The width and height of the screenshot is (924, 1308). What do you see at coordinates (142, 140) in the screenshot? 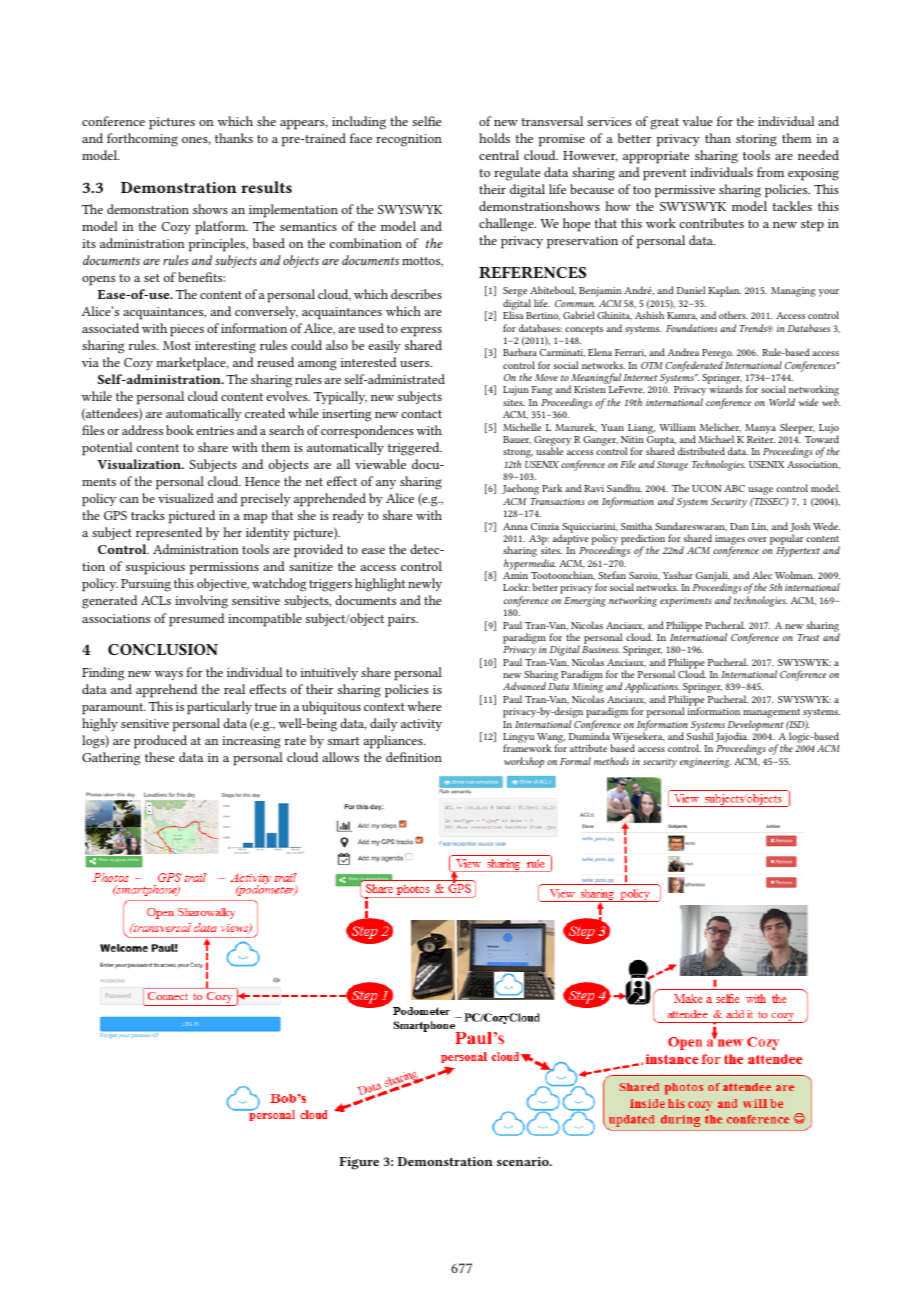
I see `forthcoming` at bounding box center [142, 140].
